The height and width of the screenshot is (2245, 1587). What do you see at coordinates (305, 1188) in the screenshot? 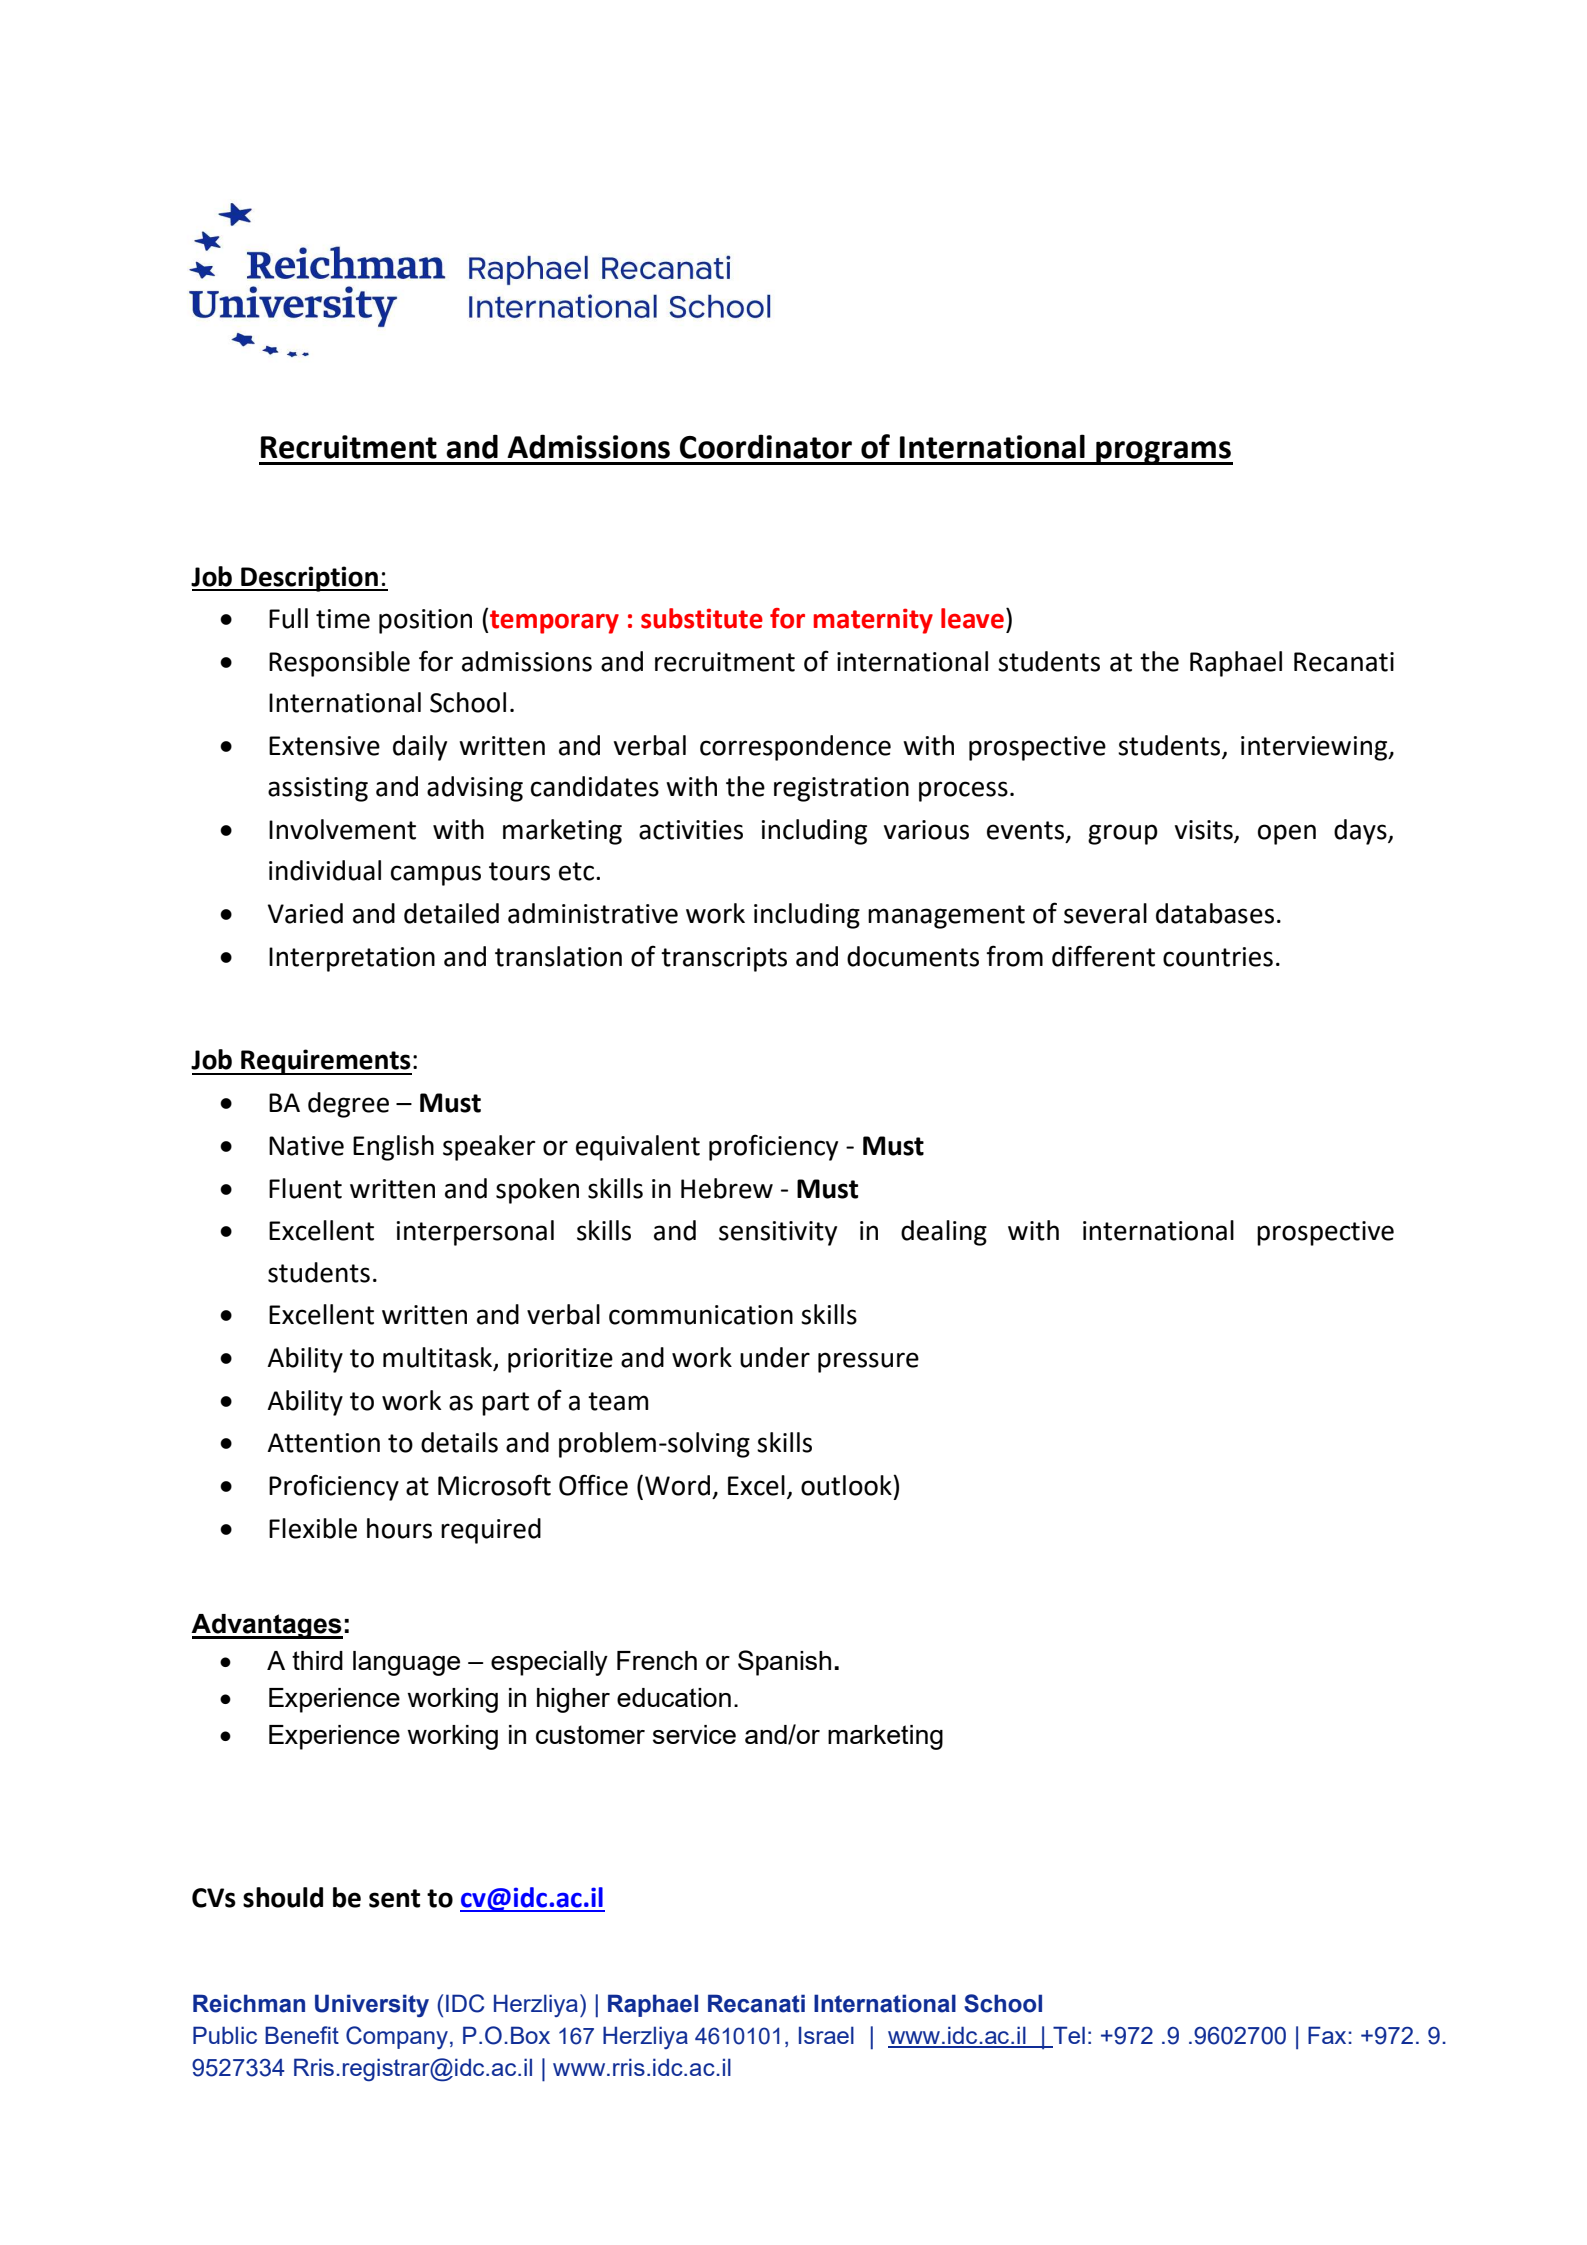
I see `Fluent` at bounding box center [305, 1188].
